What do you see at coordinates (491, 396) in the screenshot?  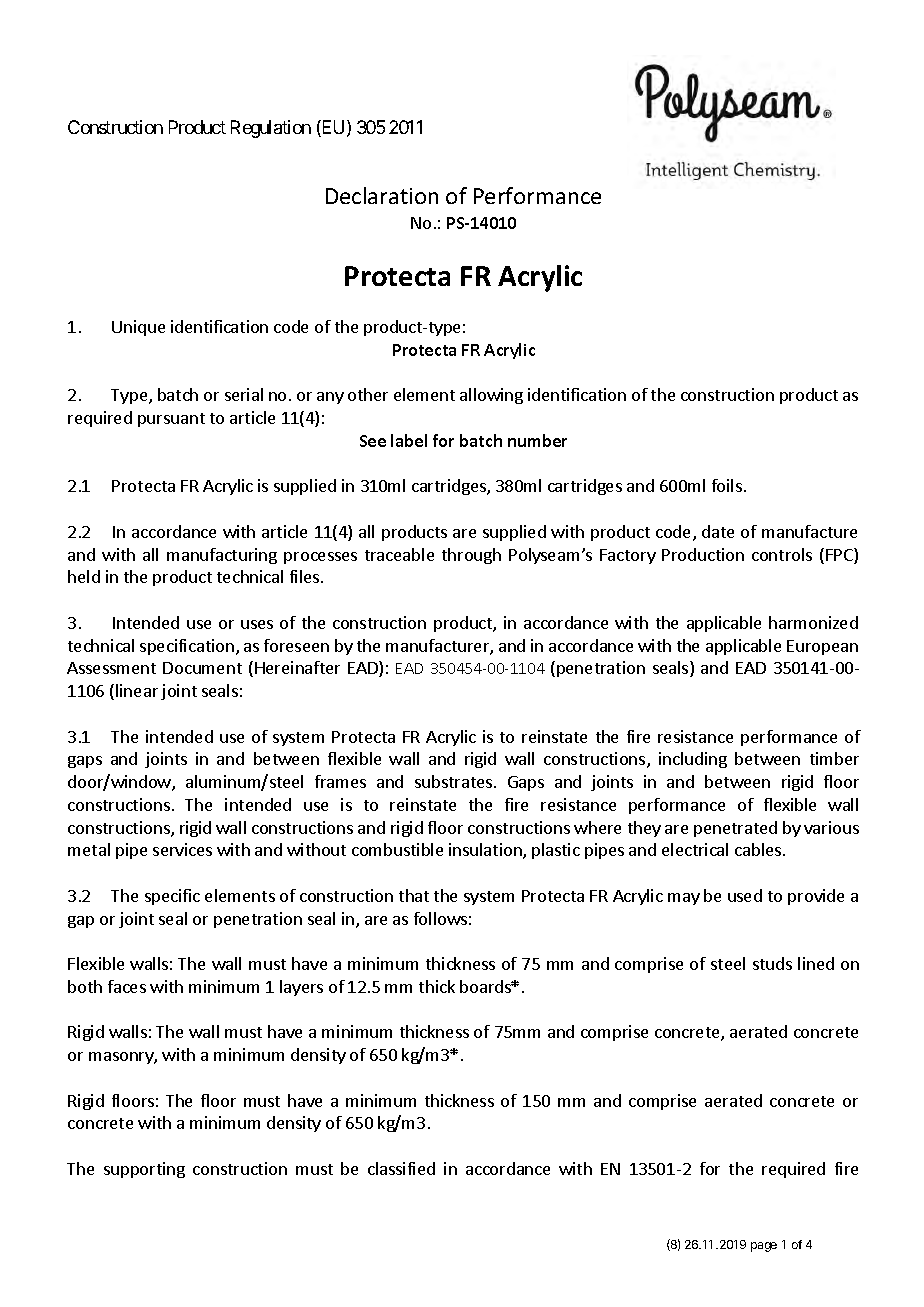 I see `allowing` at bounding box center [491, 396].
